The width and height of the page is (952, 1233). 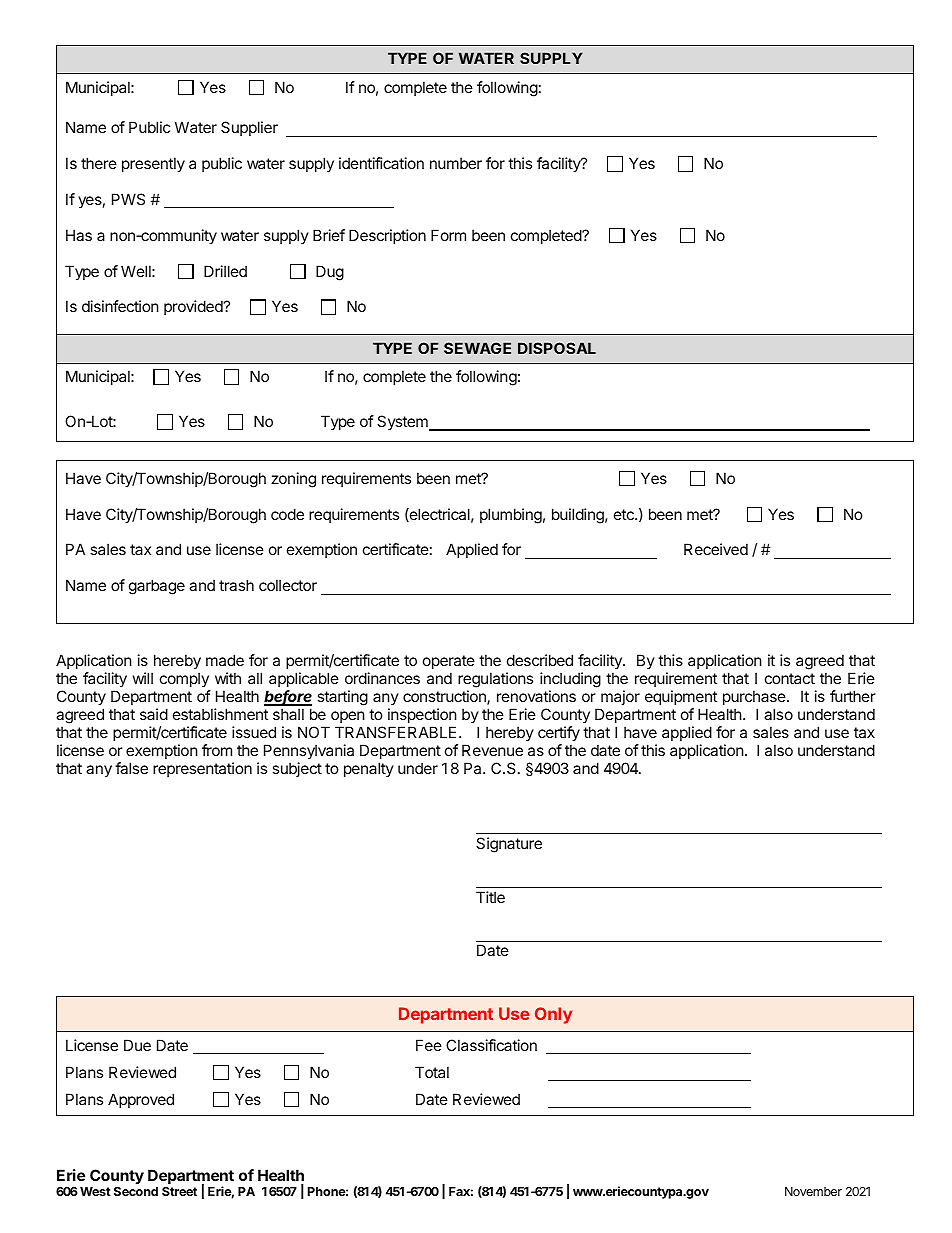 What do you see at coordinates (184, 679) in the page?
I see `comply` at bounding box center [184, 679].
